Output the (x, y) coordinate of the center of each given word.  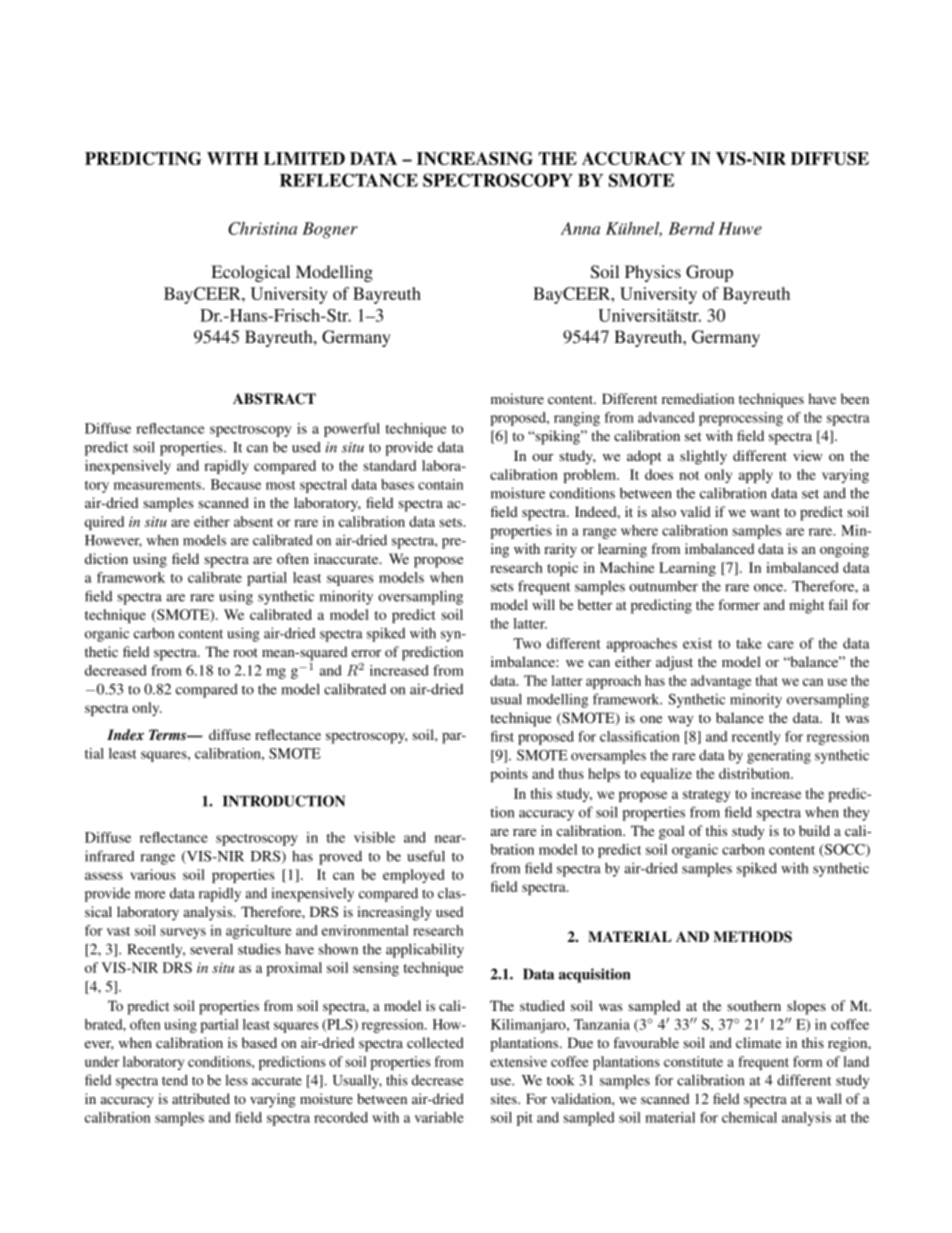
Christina (262, 228)
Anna (580, 228)
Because (236, 484)
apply (756, 476)
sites (505, 1098)
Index (125, 734)
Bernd (691, 228)
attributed (201, 1098)
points (509, 775)
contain (440, 484)
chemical (749, 1117)
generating (779, 756)
